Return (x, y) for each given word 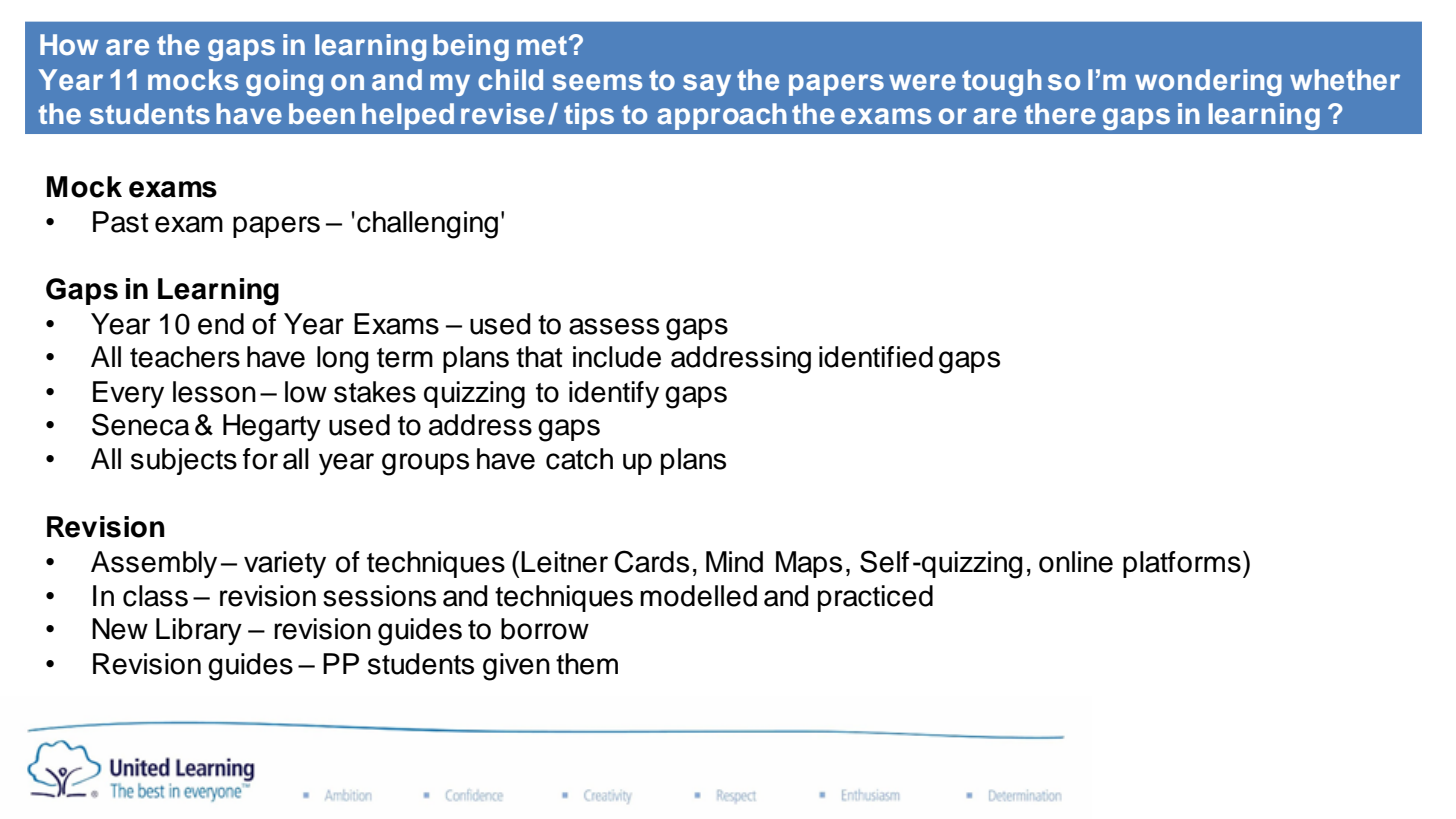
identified (876, 357)
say (707, 85)
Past (121, 222)
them (587, 664)
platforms (1182, 564)
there (1060, 114)
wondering (1208, 82)
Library (199, 631)
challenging (427, 225)
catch (579, 459)
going (284, 82)
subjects (184, 461)
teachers (185, 357)
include (617, 357)
